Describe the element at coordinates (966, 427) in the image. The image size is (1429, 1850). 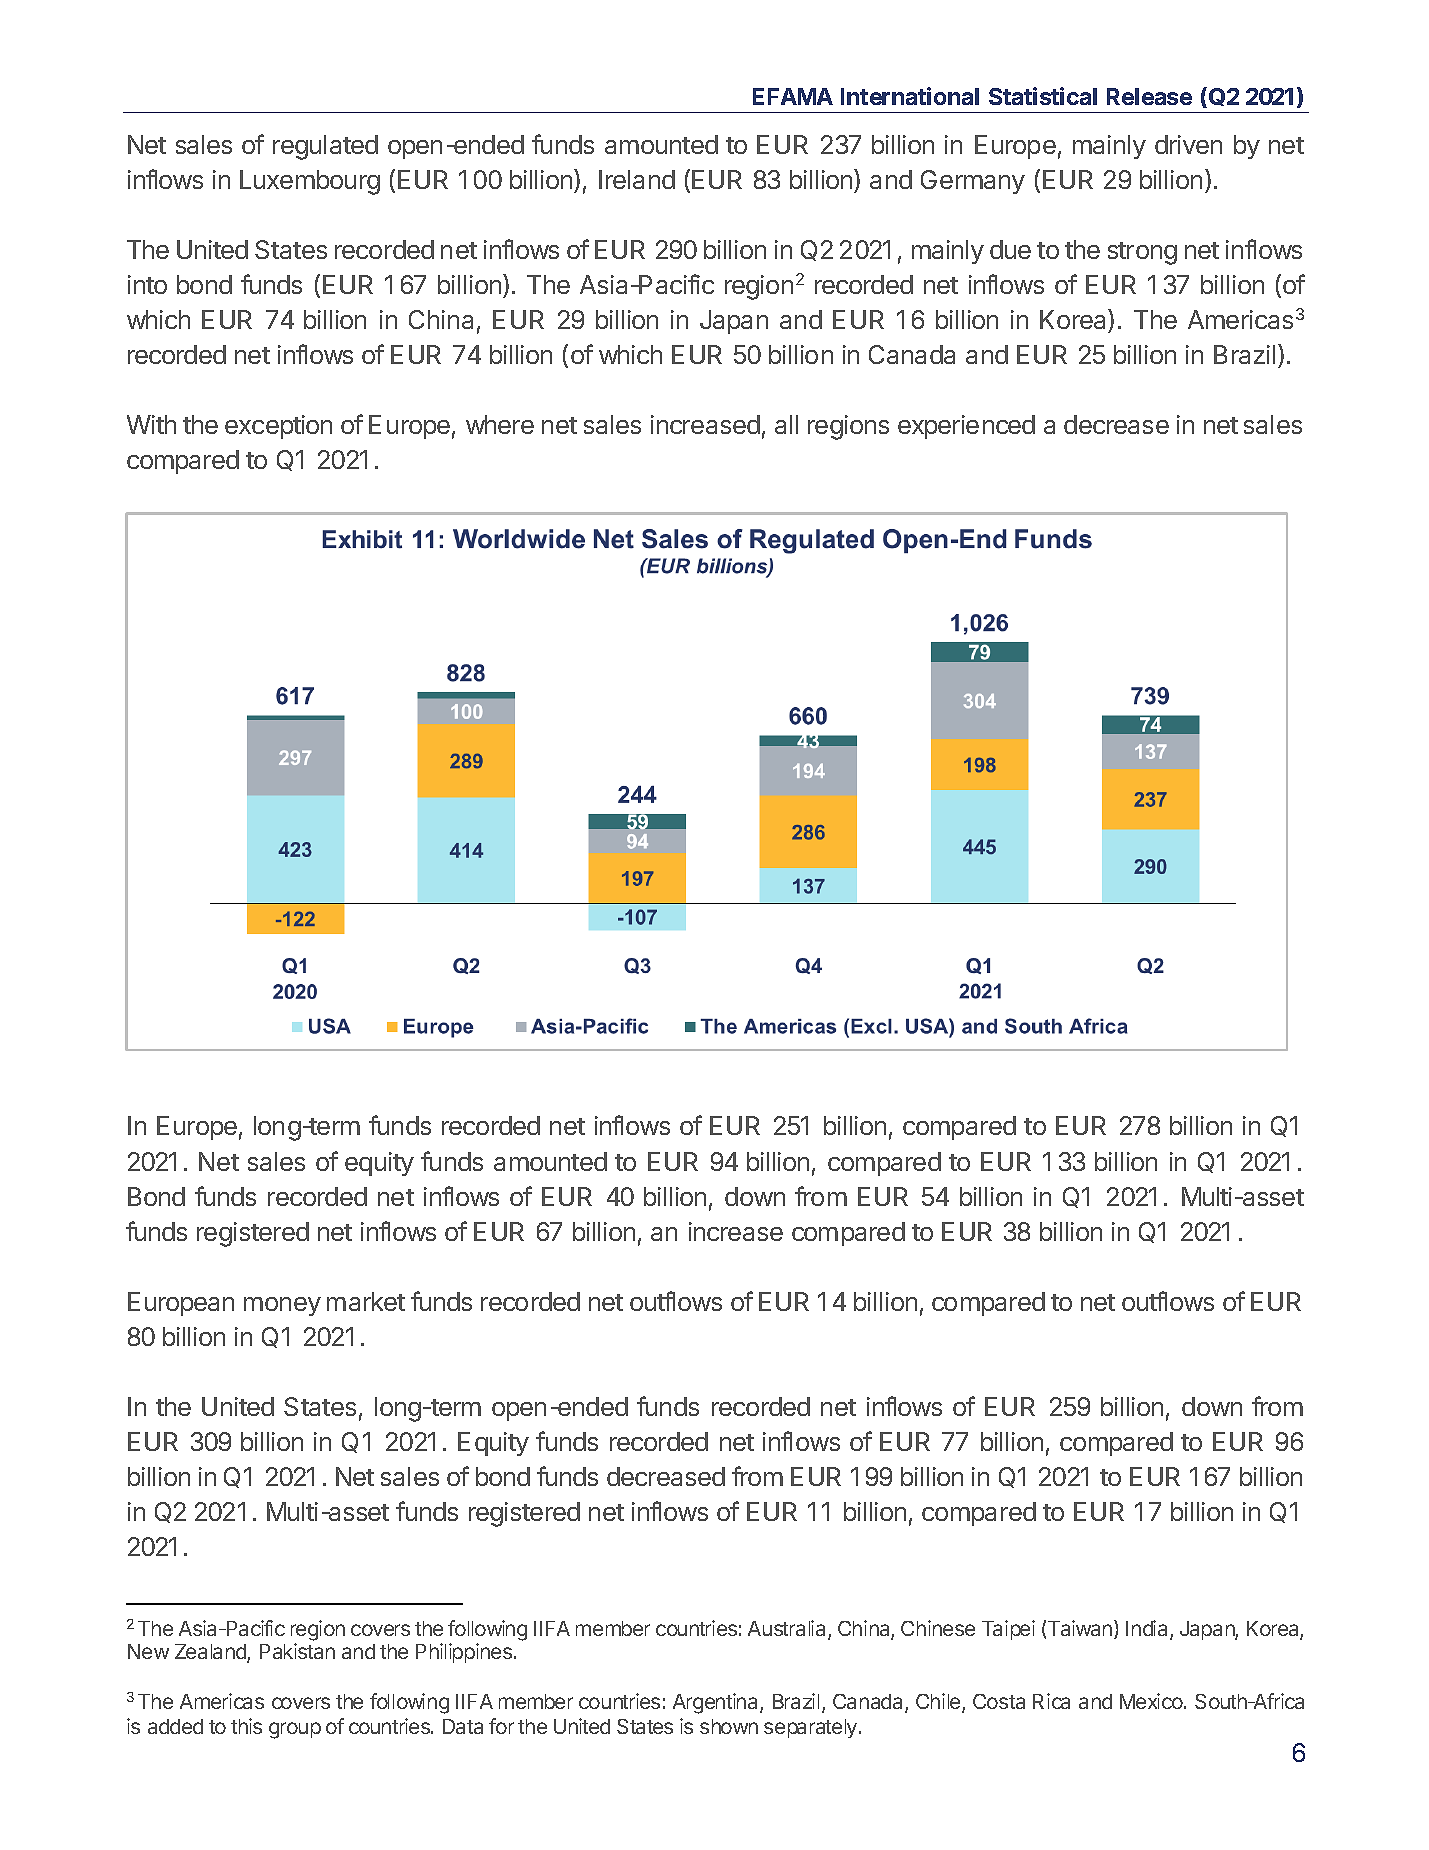
I see `experienced` at that location.
